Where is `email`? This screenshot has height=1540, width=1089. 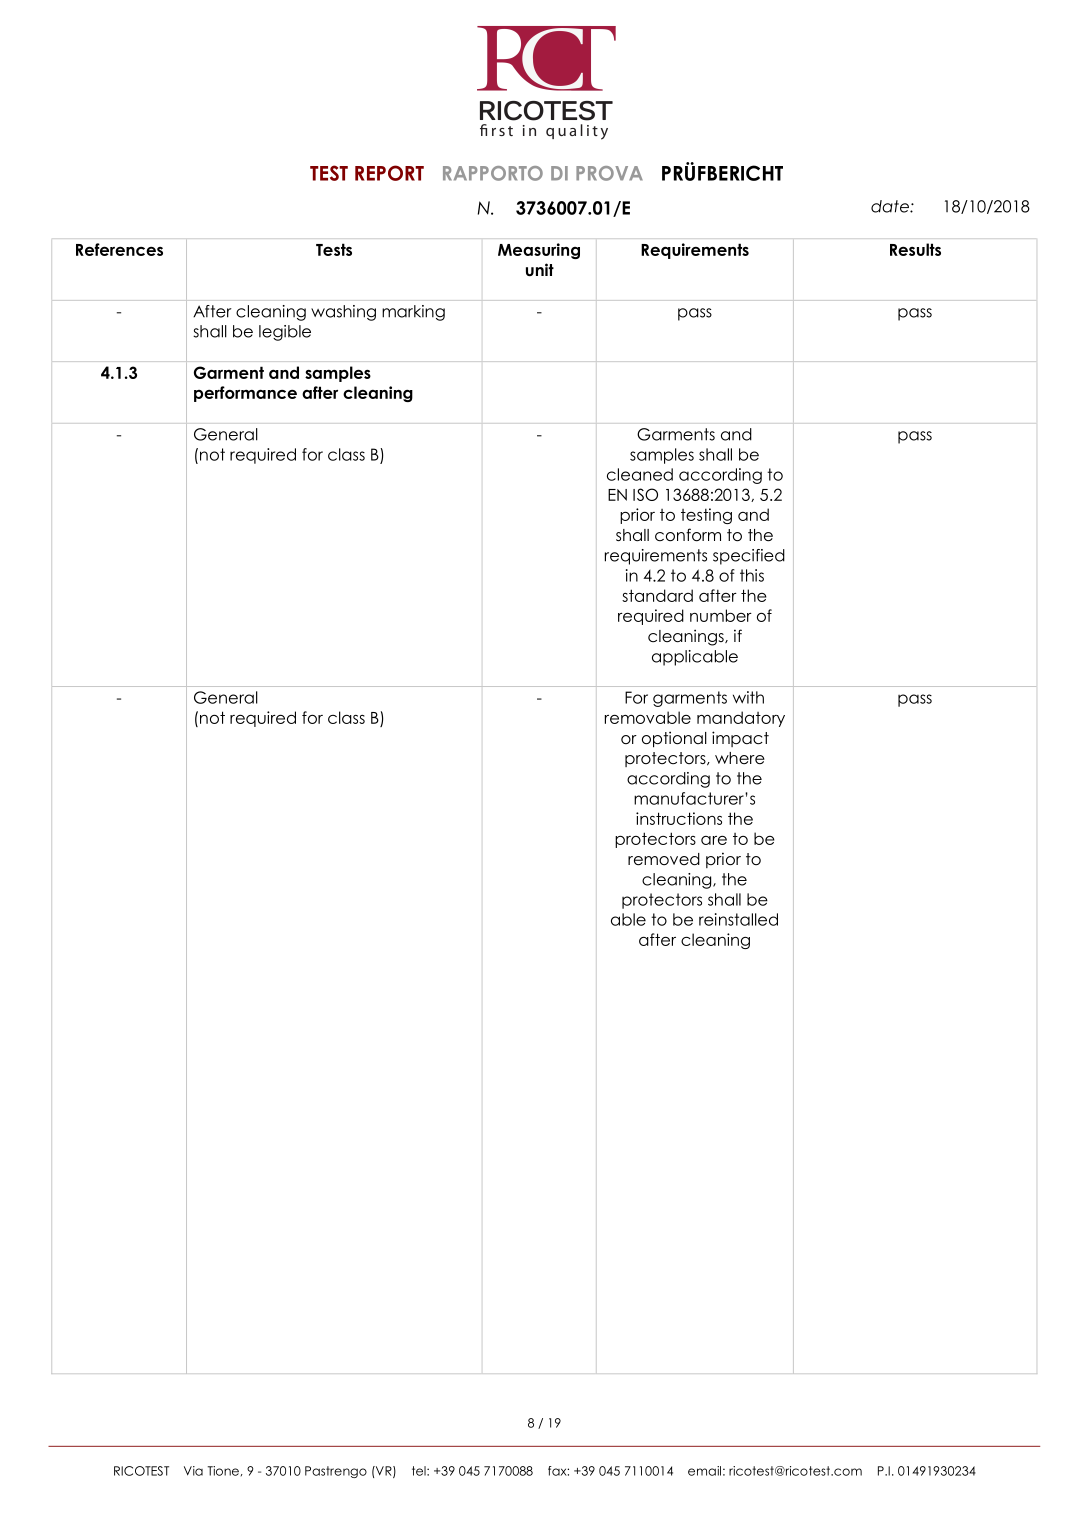 email is located at coordinates (704, 1471).
